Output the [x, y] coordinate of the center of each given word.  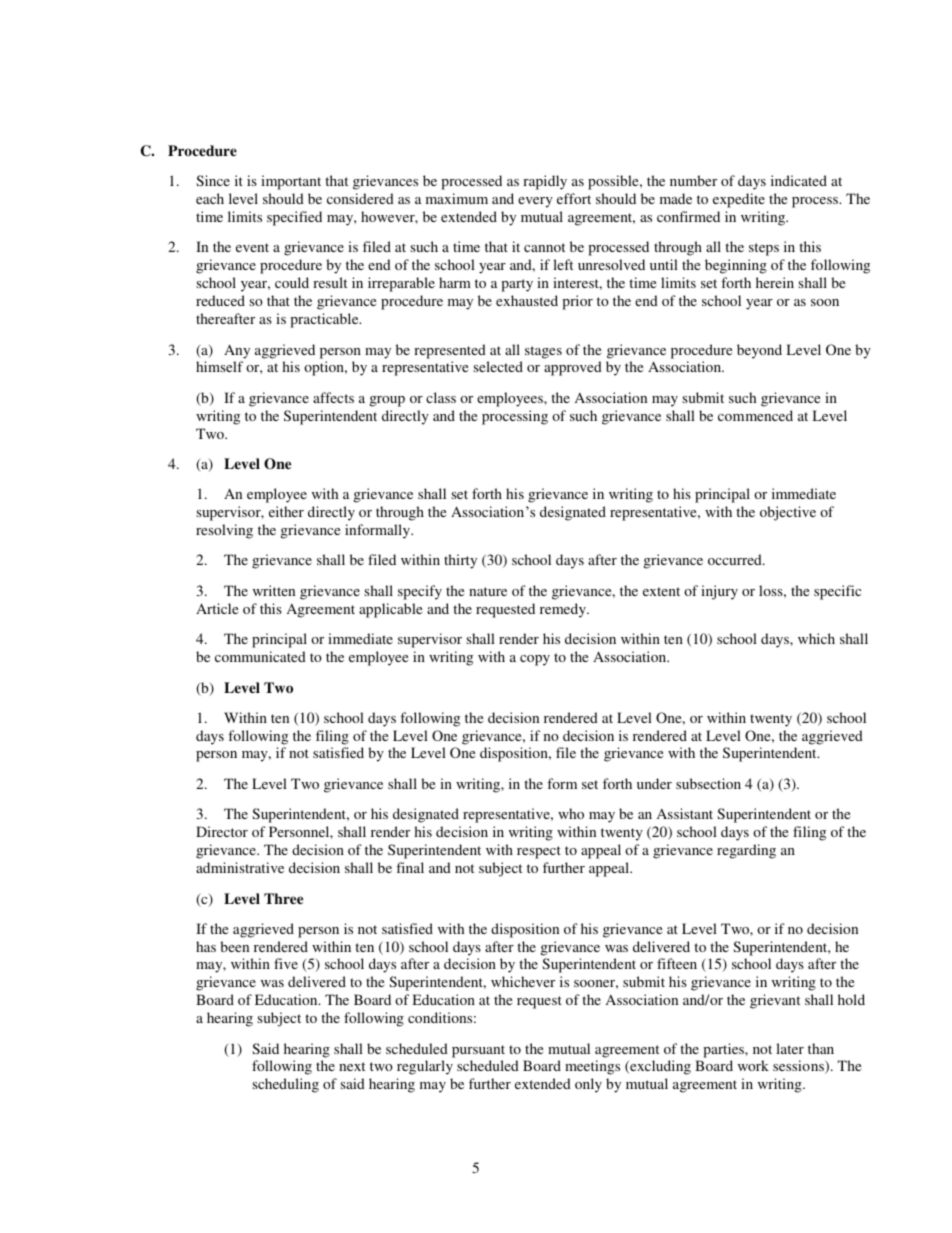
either [286, 511]
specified [294, 218]
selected [498, 366]
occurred [736, 559]
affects [333, 397]
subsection [708, 783]
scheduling [285, 1085]
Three [283, 898]
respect [539, 852]
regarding [746, 851]
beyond [759, 351]
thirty [460, 561]
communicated [260, 656]
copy [535, 660]
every [535, 202]
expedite [739, 200]
